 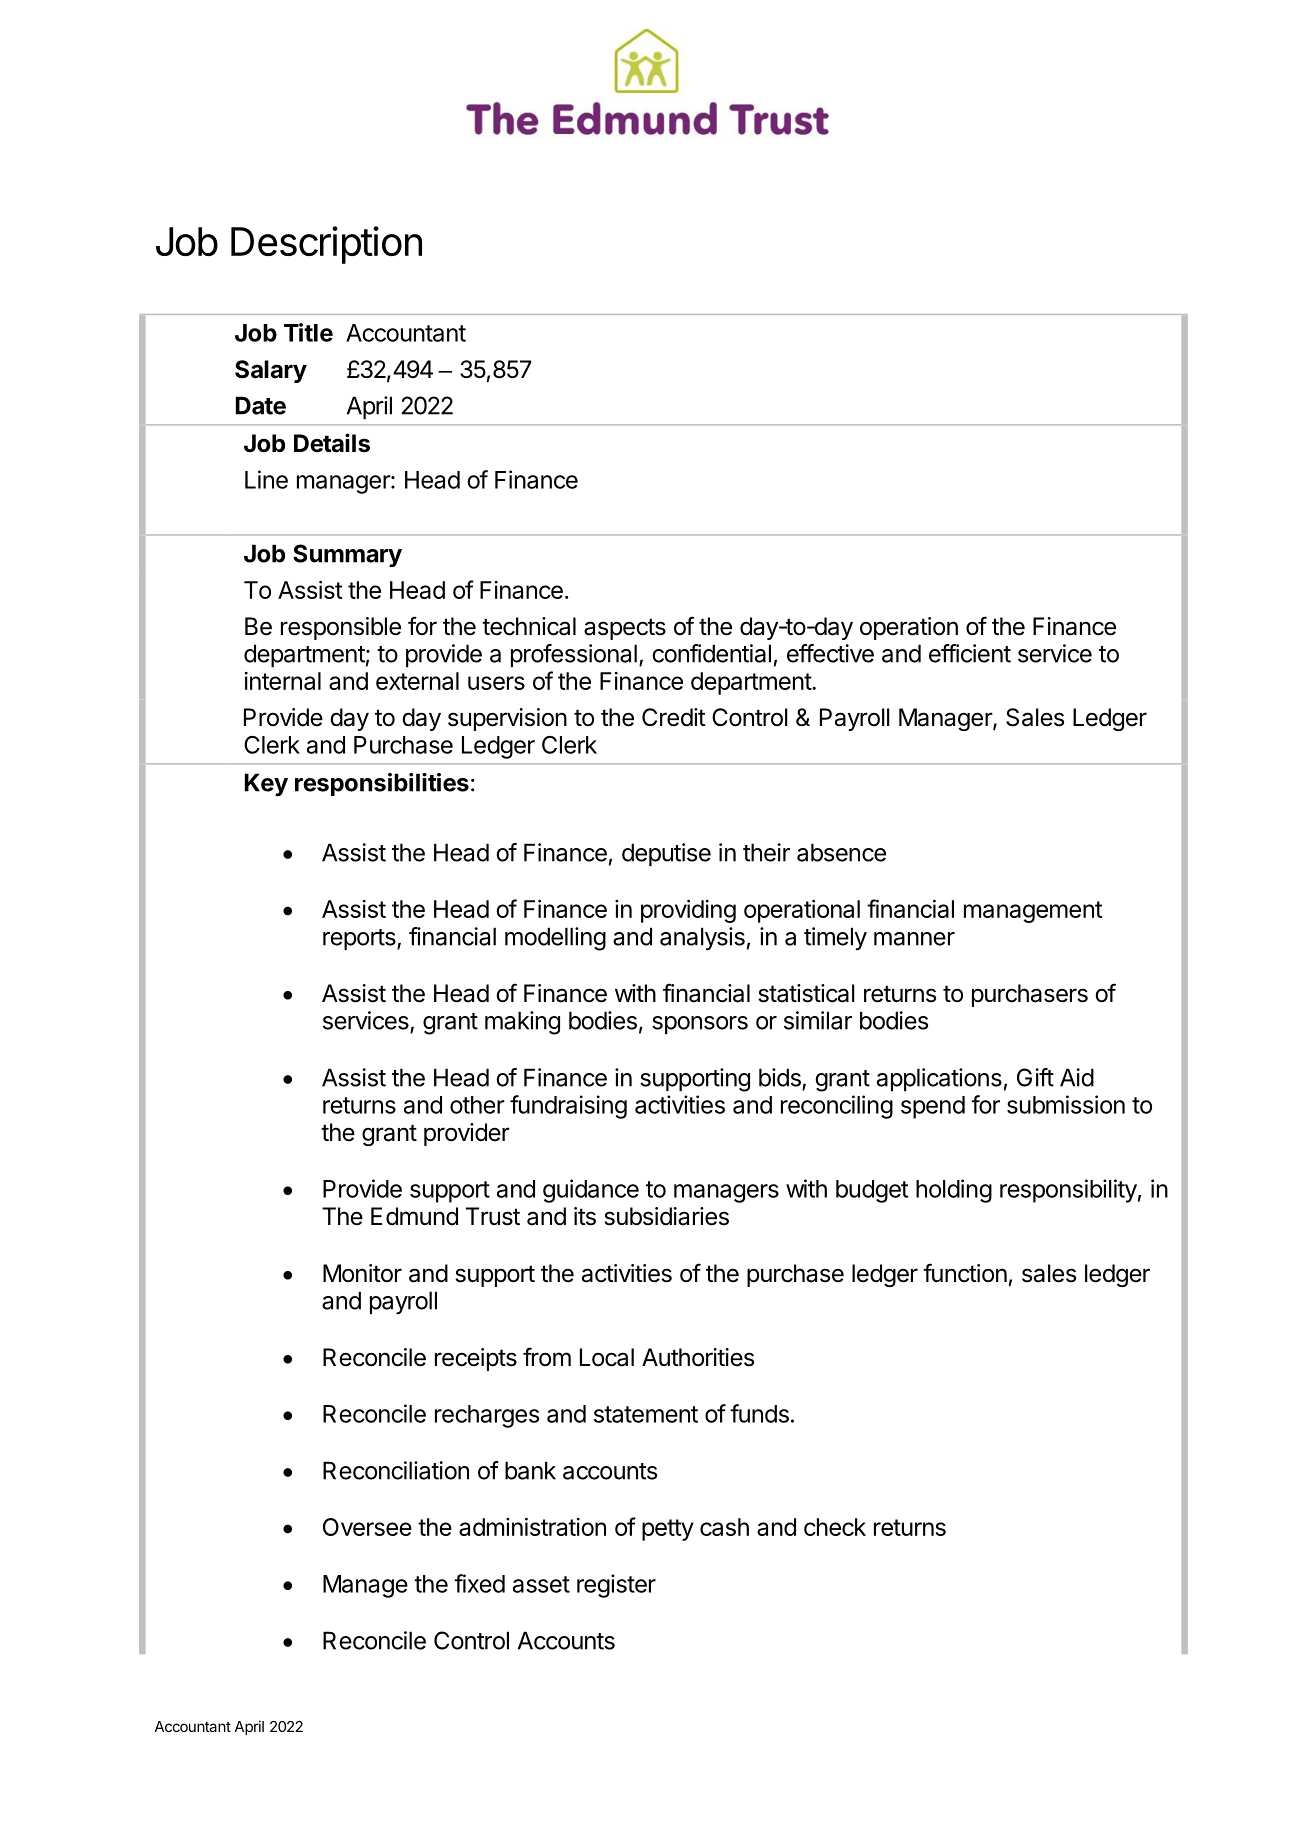 I want to click on efficient, so click(x=970, y=653).
